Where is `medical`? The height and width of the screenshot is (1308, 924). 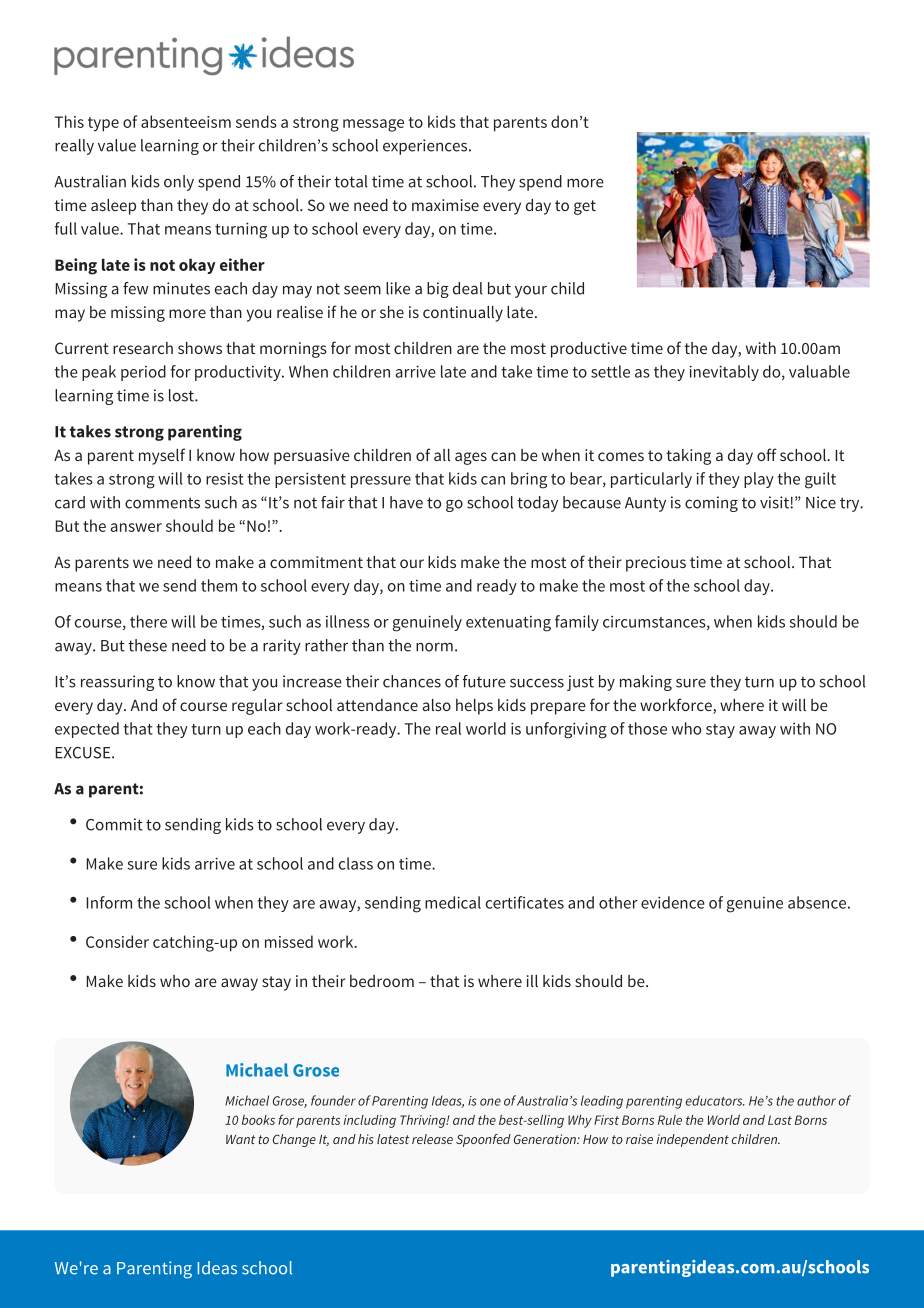 medical is located at coordinates (453, 902).
